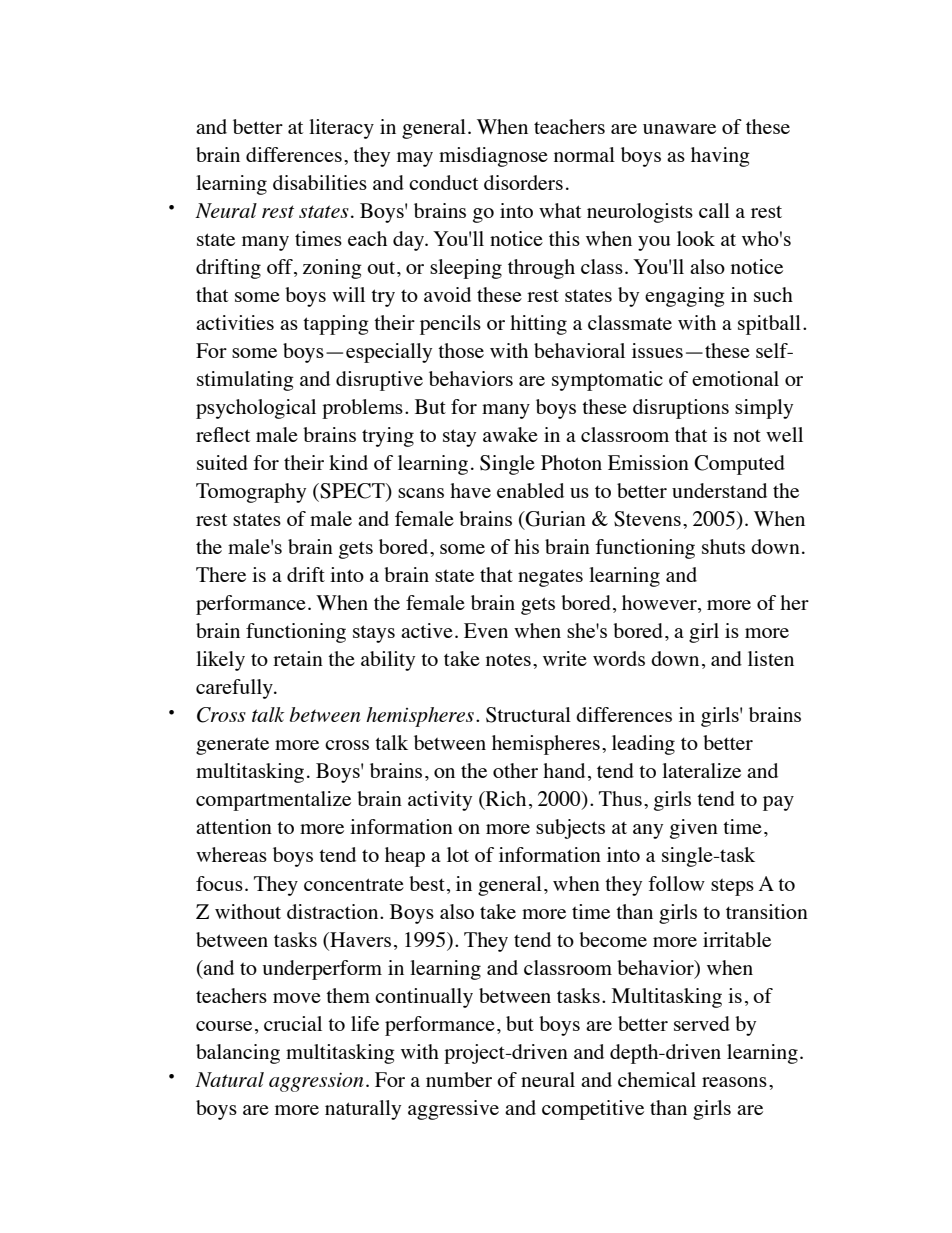 The height and width of the document is (1233, 952). Describe the element at coordinates (694, 829) in the document. I see `given` at that location.
